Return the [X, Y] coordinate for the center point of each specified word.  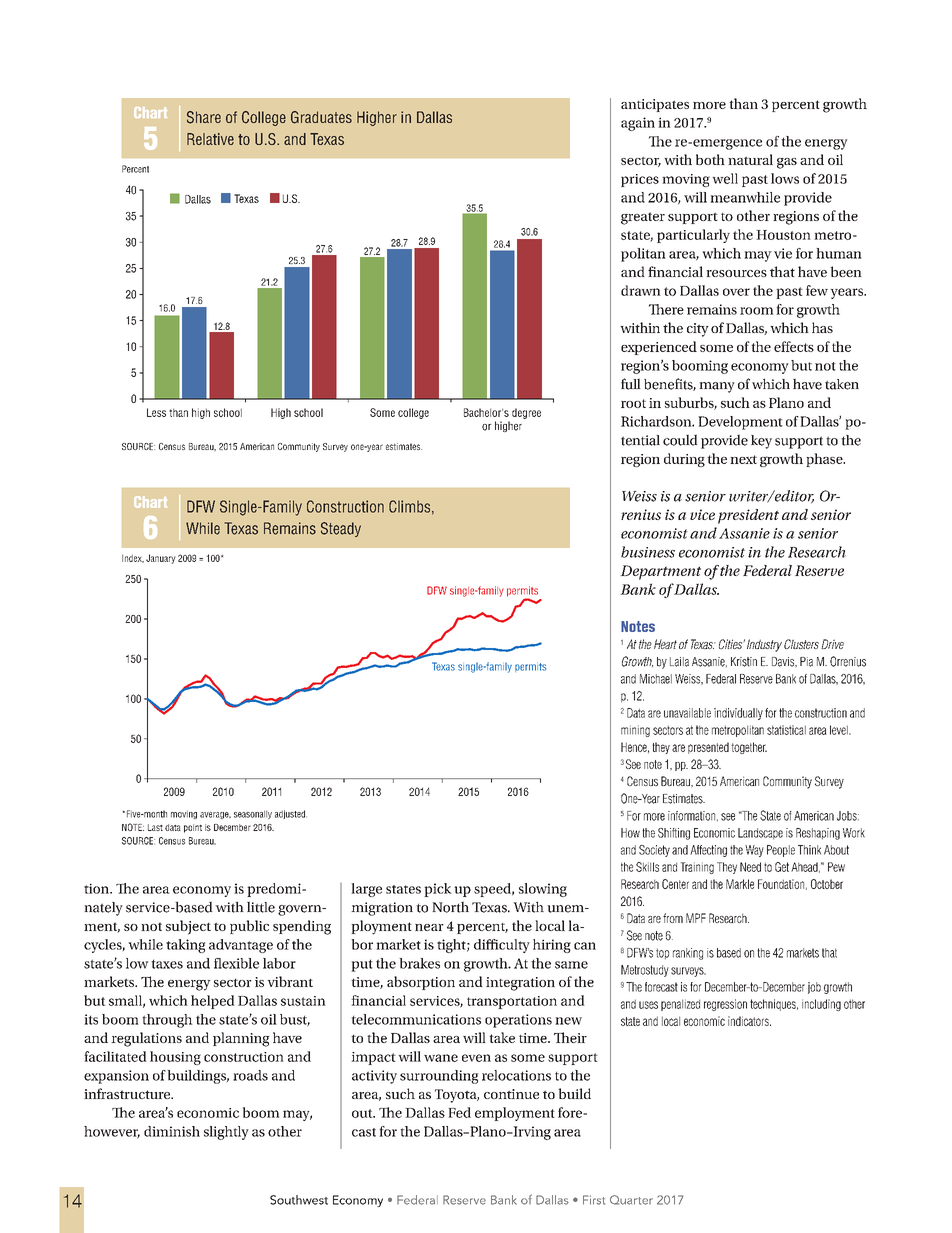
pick [437, 890]
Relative [210, 139]
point [193, 828]
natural [750, 159]
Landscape [760, 834]
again [638, 124]
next [743, 459]
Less [156, 412]
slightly [226, 1133]
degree [526, 413]
